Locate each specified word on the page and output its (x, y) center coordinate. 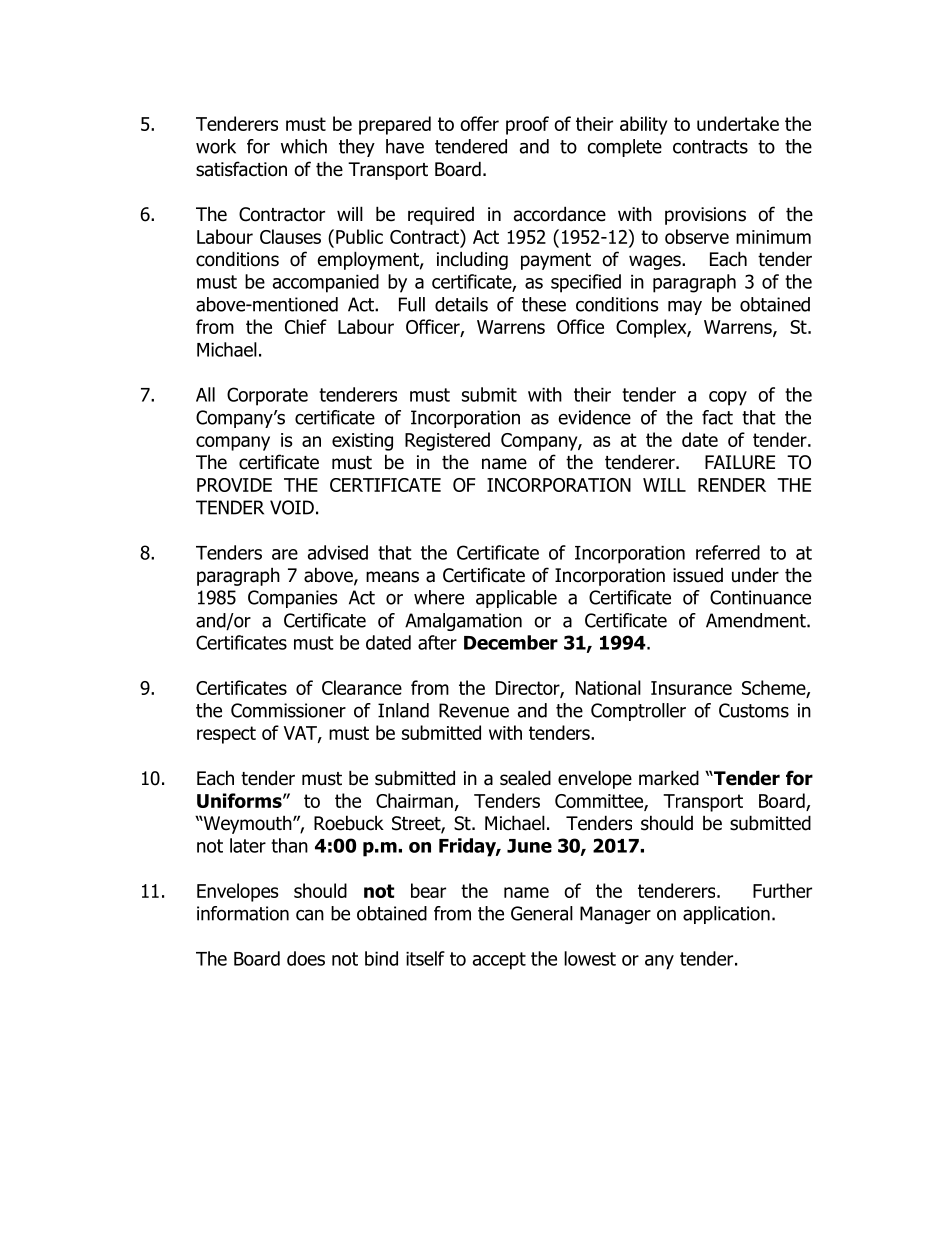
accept (499, 961)
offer (479, 123)
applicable (516, 599)
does (306, 958)
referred (728, 552)
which (304, 146)
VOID (292, 507)
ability (643, 125)
